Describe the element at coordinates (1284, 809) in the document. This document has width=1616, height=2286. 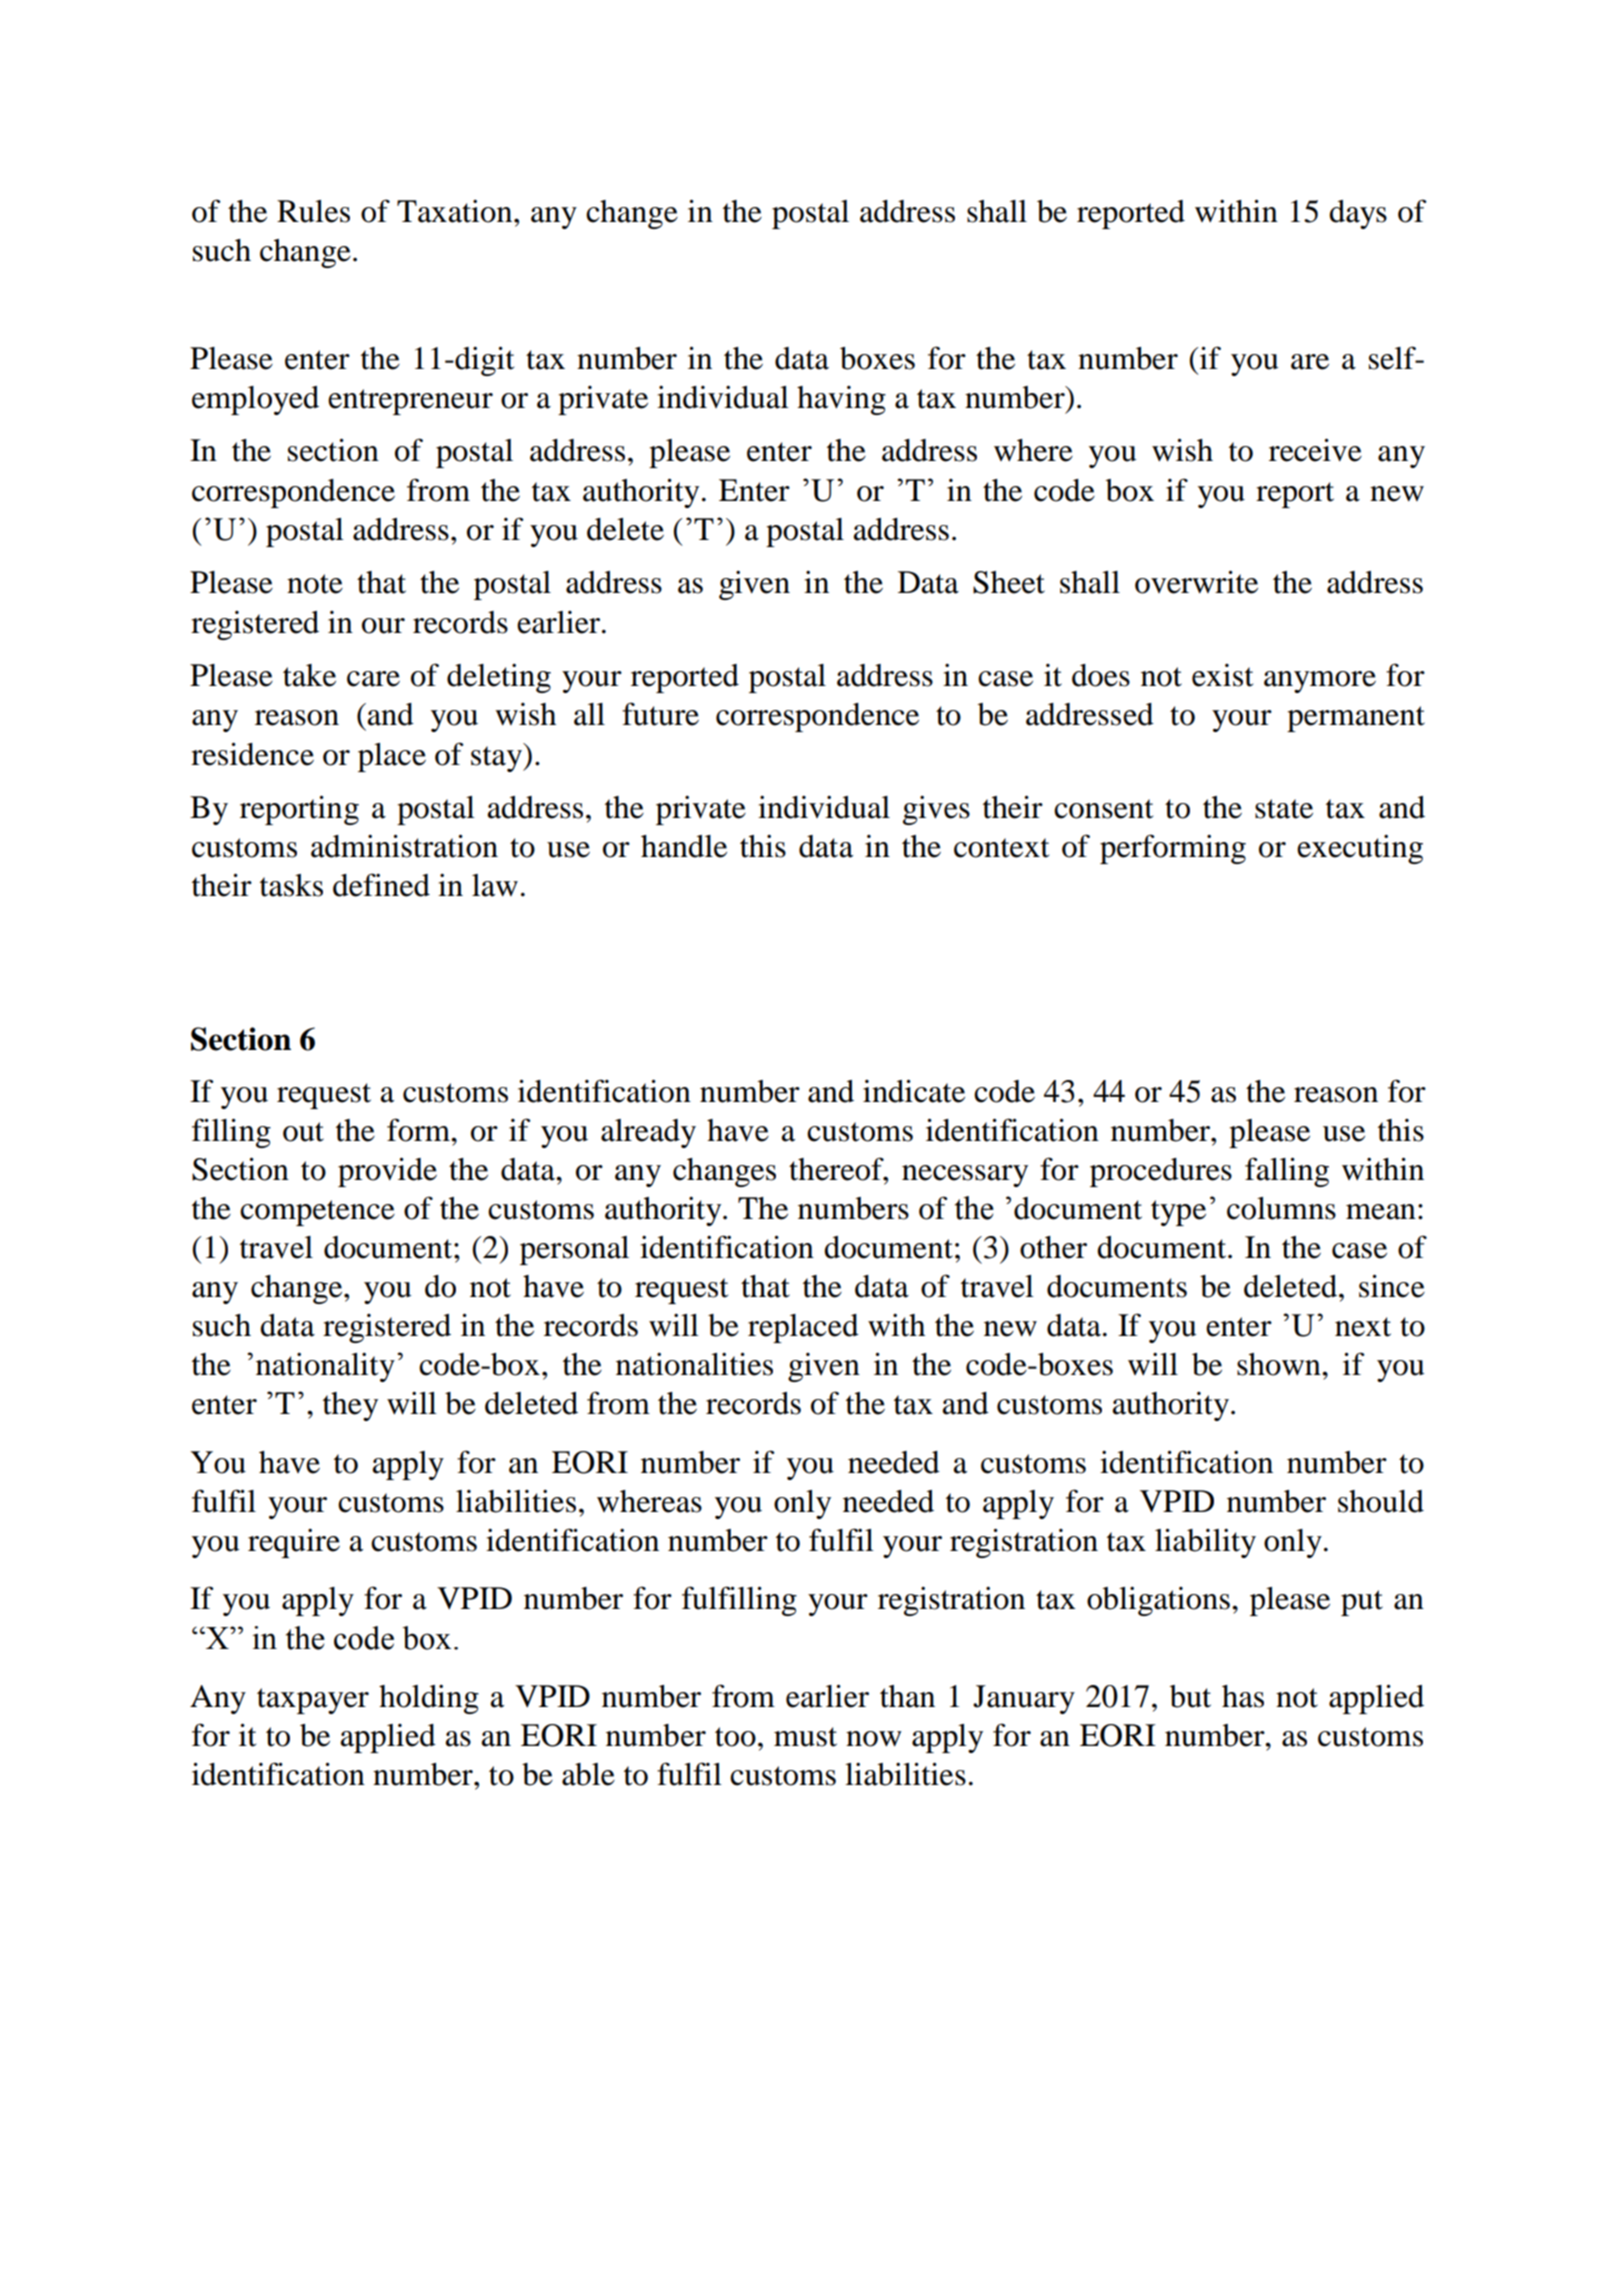
I see `state` at that location.
